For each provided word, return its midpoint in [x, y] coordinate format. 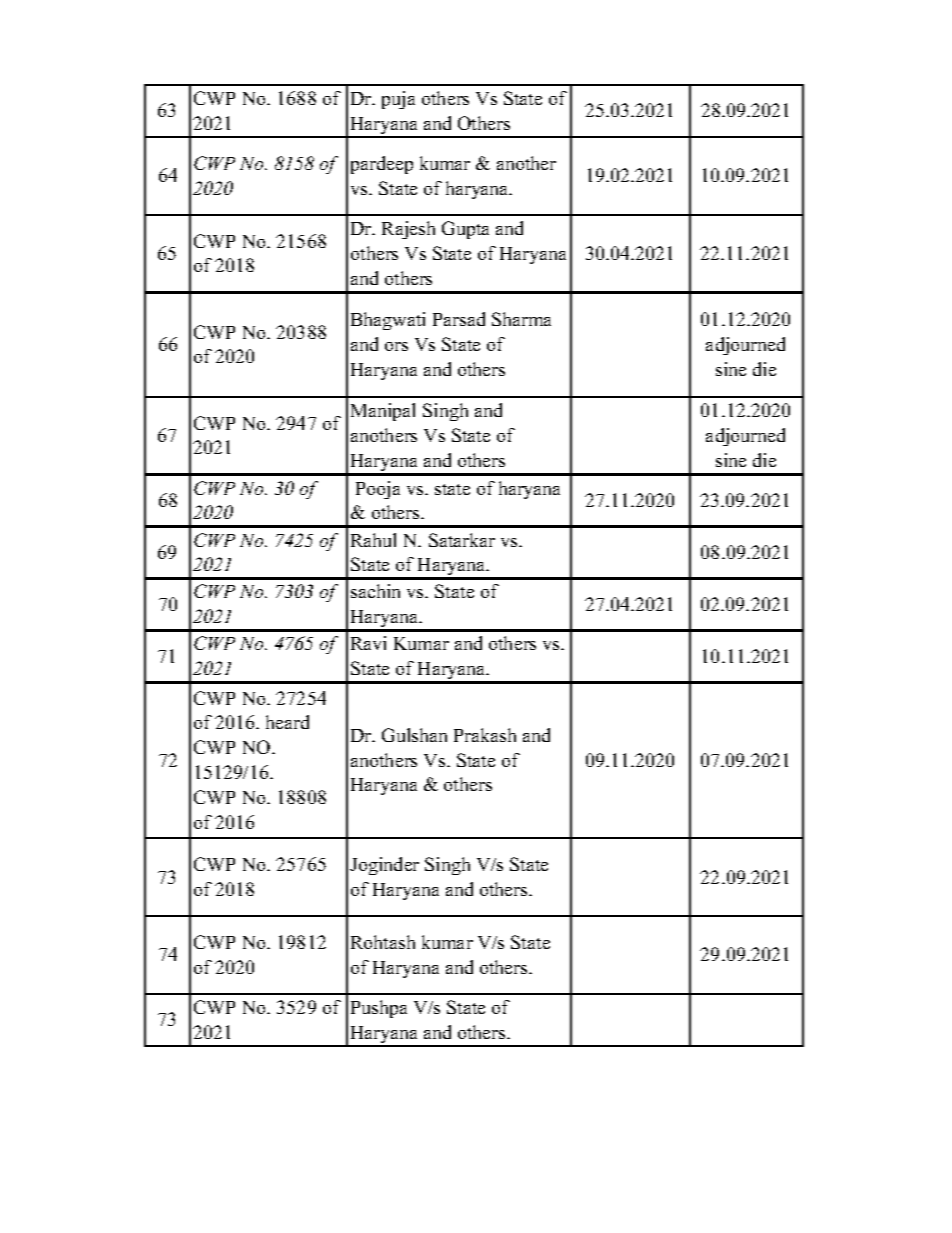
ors [396, 346]
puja [398, 100]
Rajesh [408, 230]
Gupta [465, 230]
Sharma [521, 319]
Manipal [383, 412]
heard [287, 722]
